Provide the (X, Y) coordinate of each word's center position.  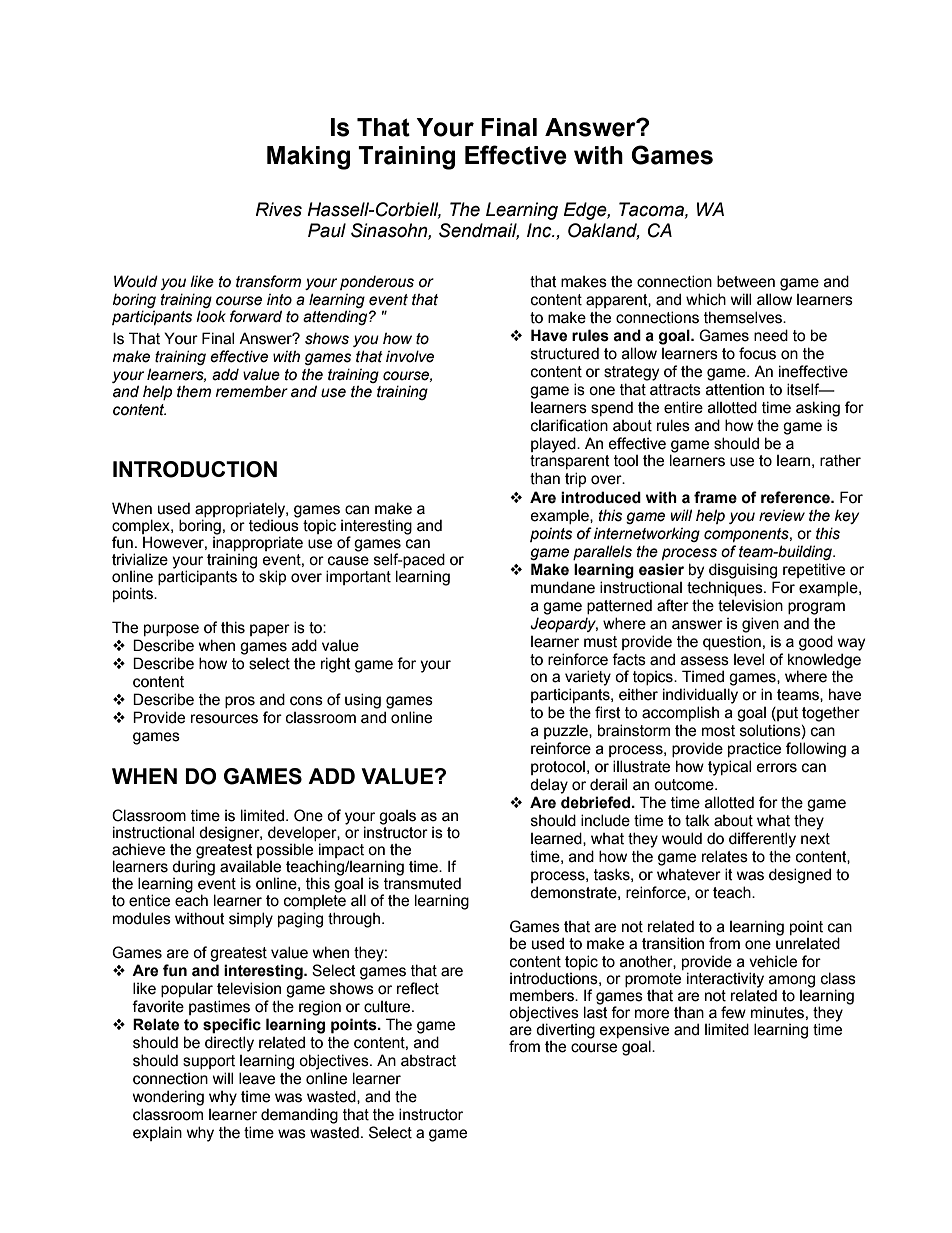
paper (270, 630)
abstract (428, 1061)
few (733, 1012)
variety (588, 678)
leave (257, 1078)
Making (308, 158)
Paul (327, 230)
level (749, 659)
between (746, 281)
